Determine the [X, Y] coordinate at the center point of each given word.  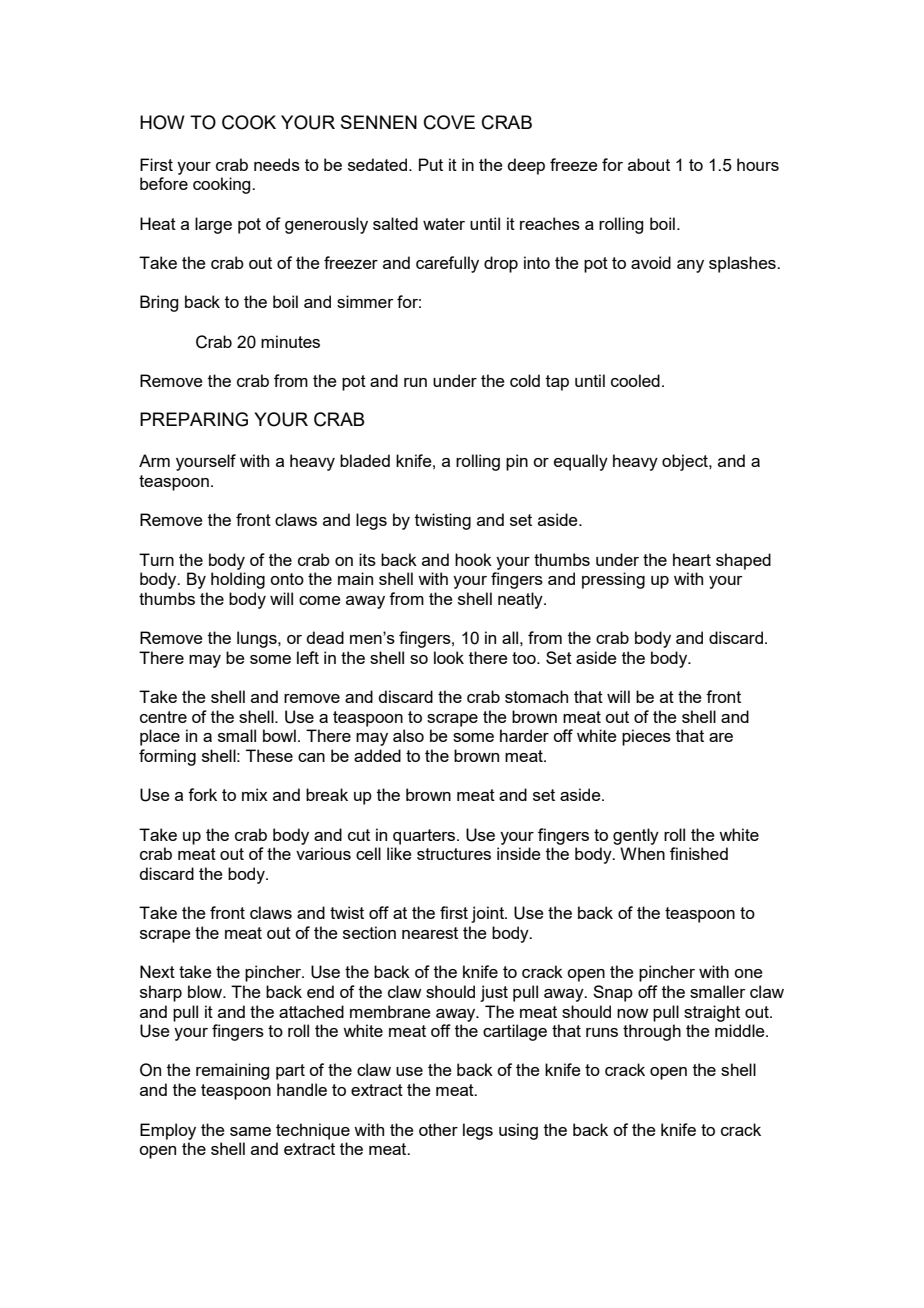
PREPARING [194, 419]
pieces [646, 737]
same [250, 1131]
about [649, 164]
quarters [425, 837]
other [438, 1129]
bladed [365, 460]
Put [431, 164]
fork [202, 794]
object [686, 462]
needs [277, 164]
